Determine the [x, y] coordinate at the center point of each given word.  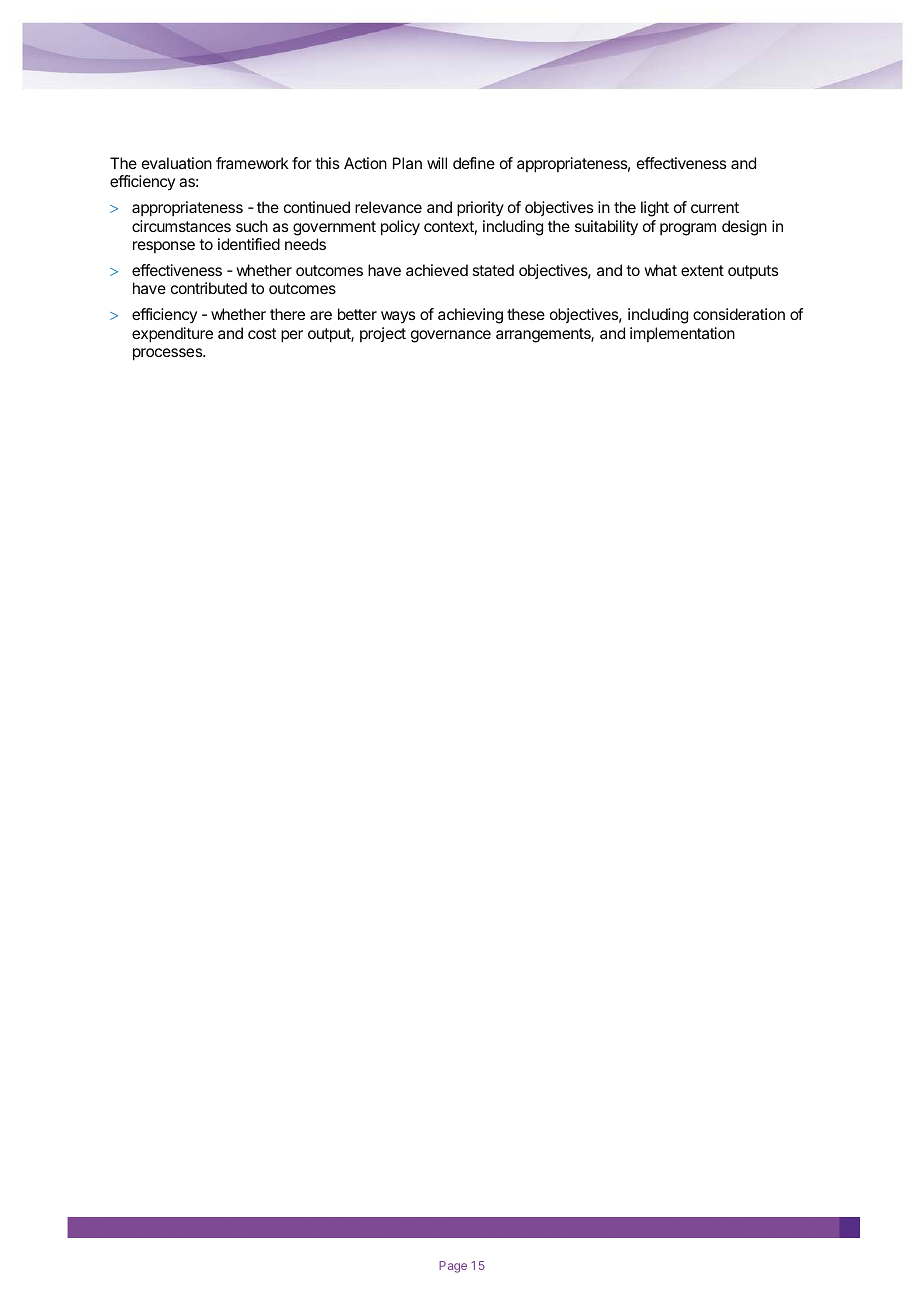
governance [451, 336]
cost [262, 333]
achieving [470, 316]
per [292, 336]
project [383, 334]
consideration [739, 314]
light [655, 209]
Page [453, 1267]
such [252, 226]
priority [480, 209]
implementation [682, 334]
